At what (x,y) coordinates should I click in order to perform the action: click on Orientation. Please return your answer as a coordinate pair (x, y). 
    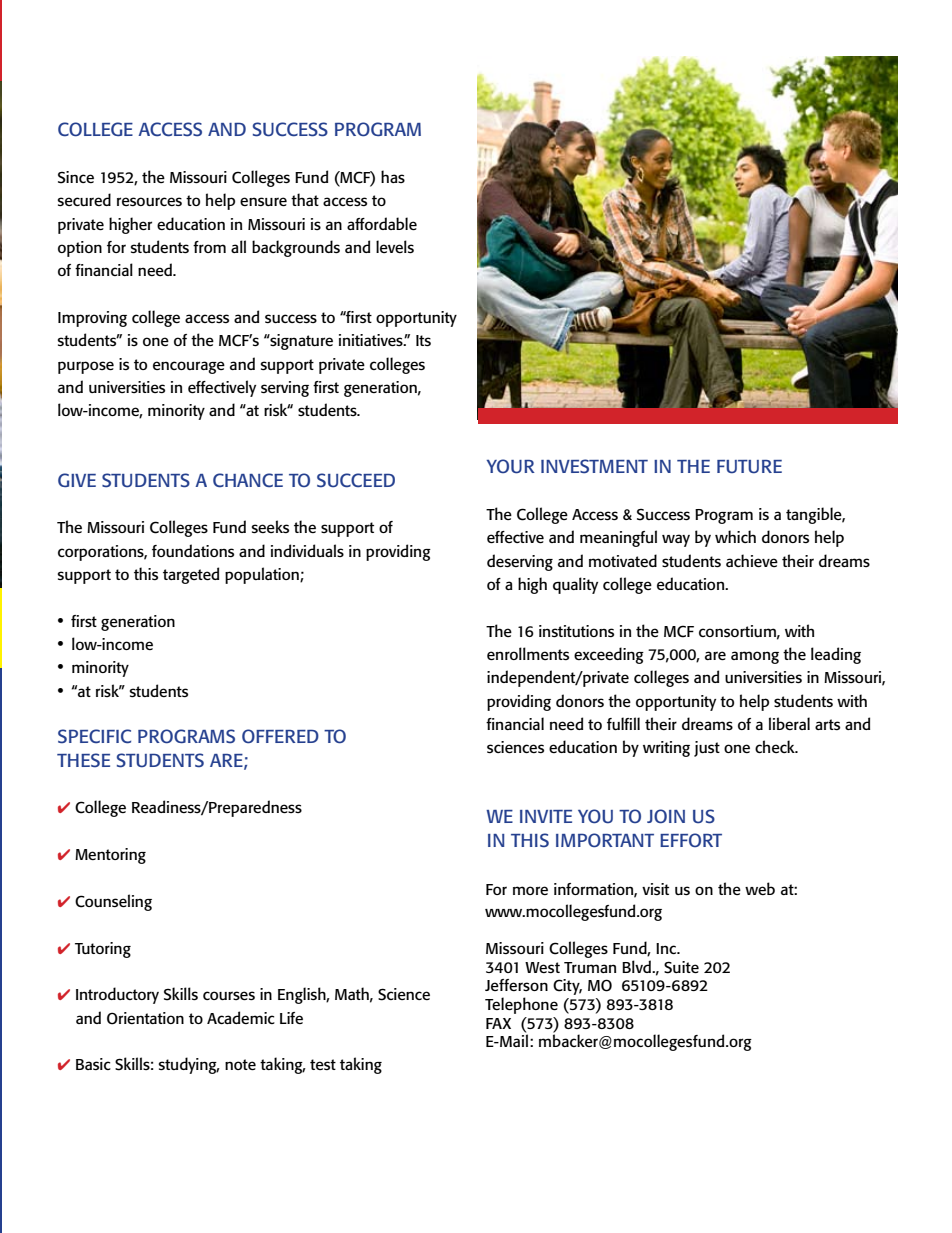
    Looking at the image, I should click on (145, 1018).
